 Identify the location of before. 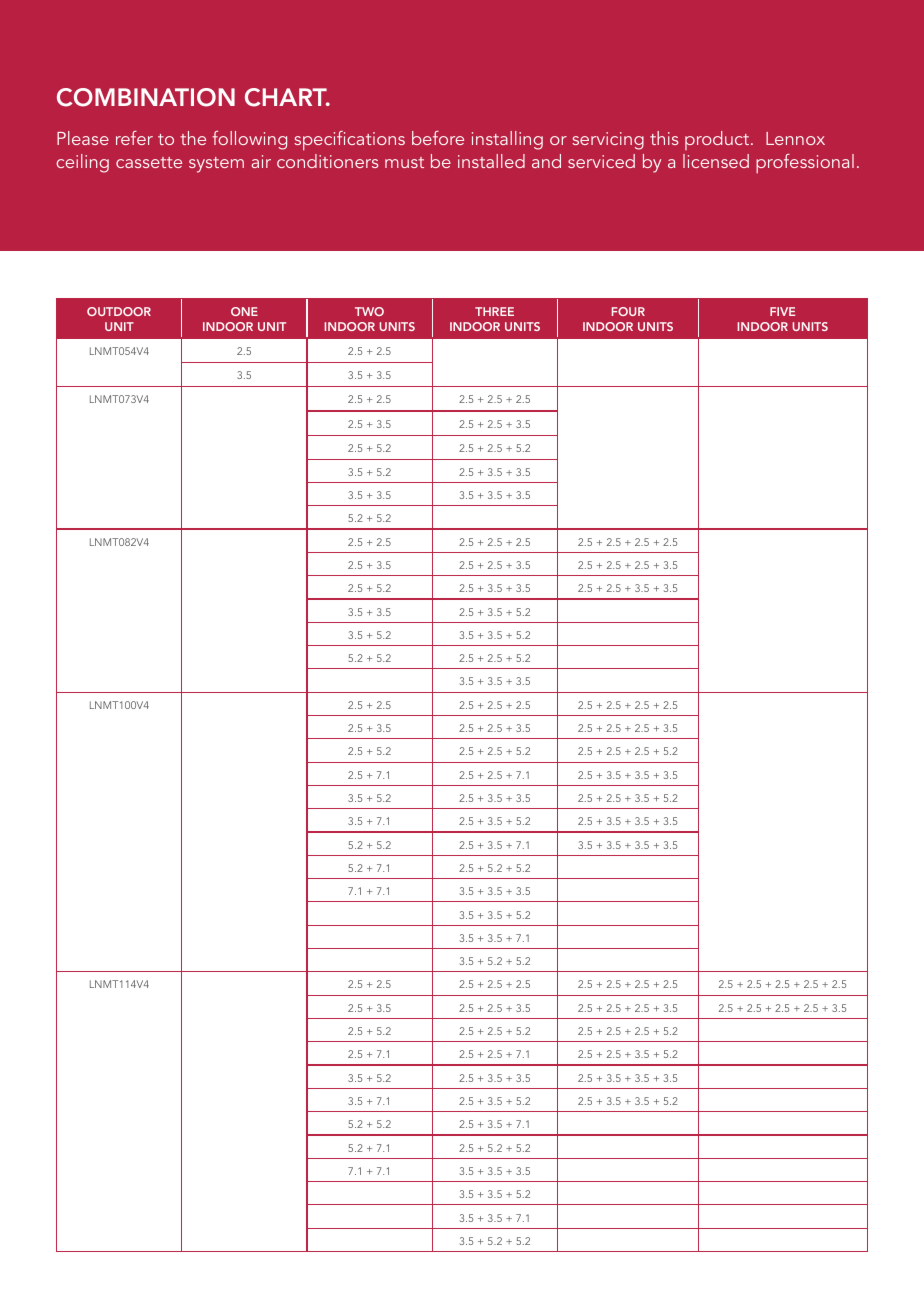
(438, 138).
